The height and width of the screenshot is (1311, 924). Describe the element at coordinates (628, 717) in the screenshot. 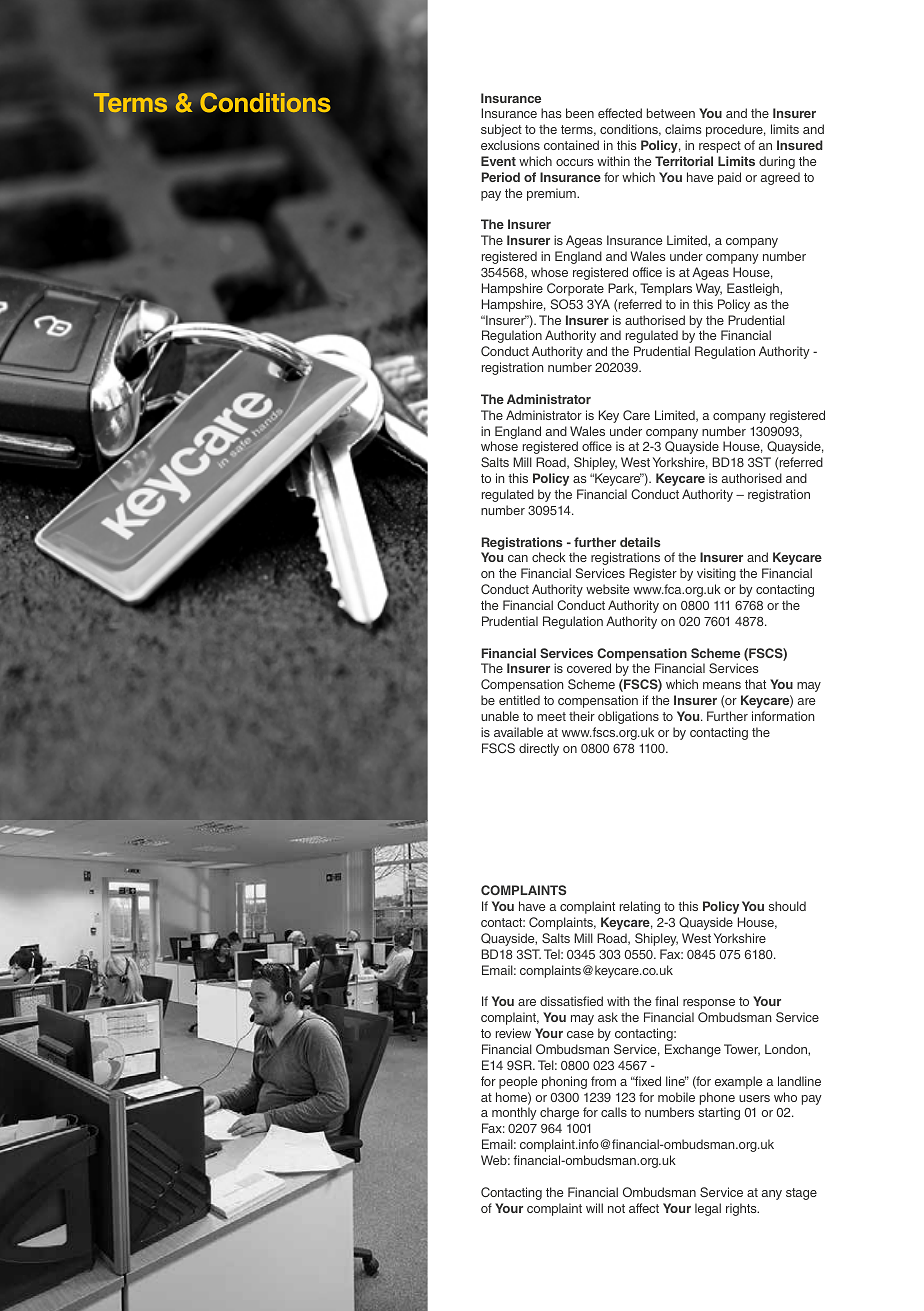

I see `obligations` at that location.
